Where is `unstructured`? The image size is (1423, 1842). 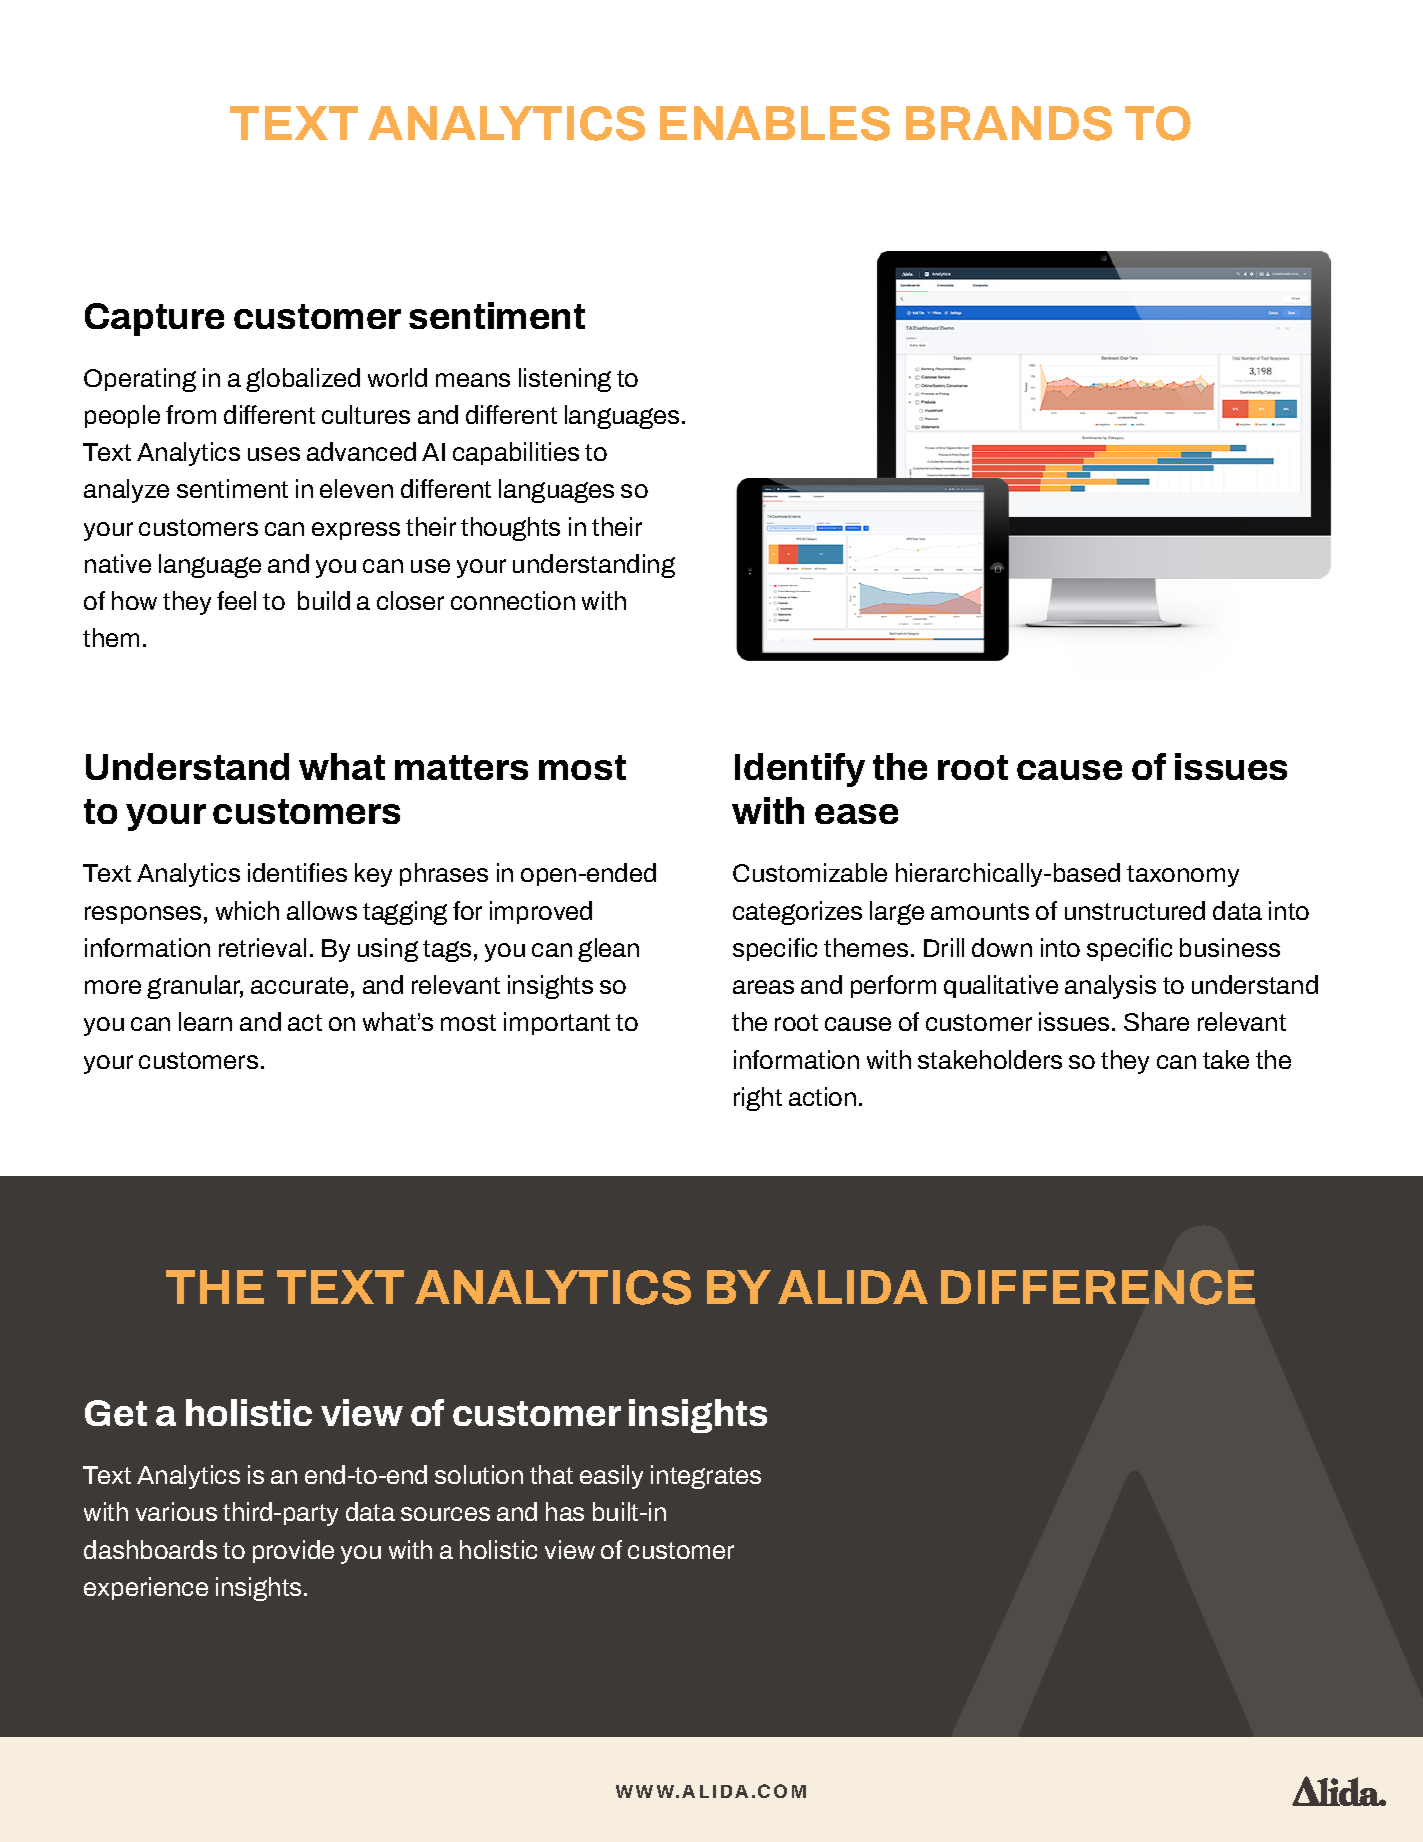
unstructured is located at coordinates (1135, 910).
